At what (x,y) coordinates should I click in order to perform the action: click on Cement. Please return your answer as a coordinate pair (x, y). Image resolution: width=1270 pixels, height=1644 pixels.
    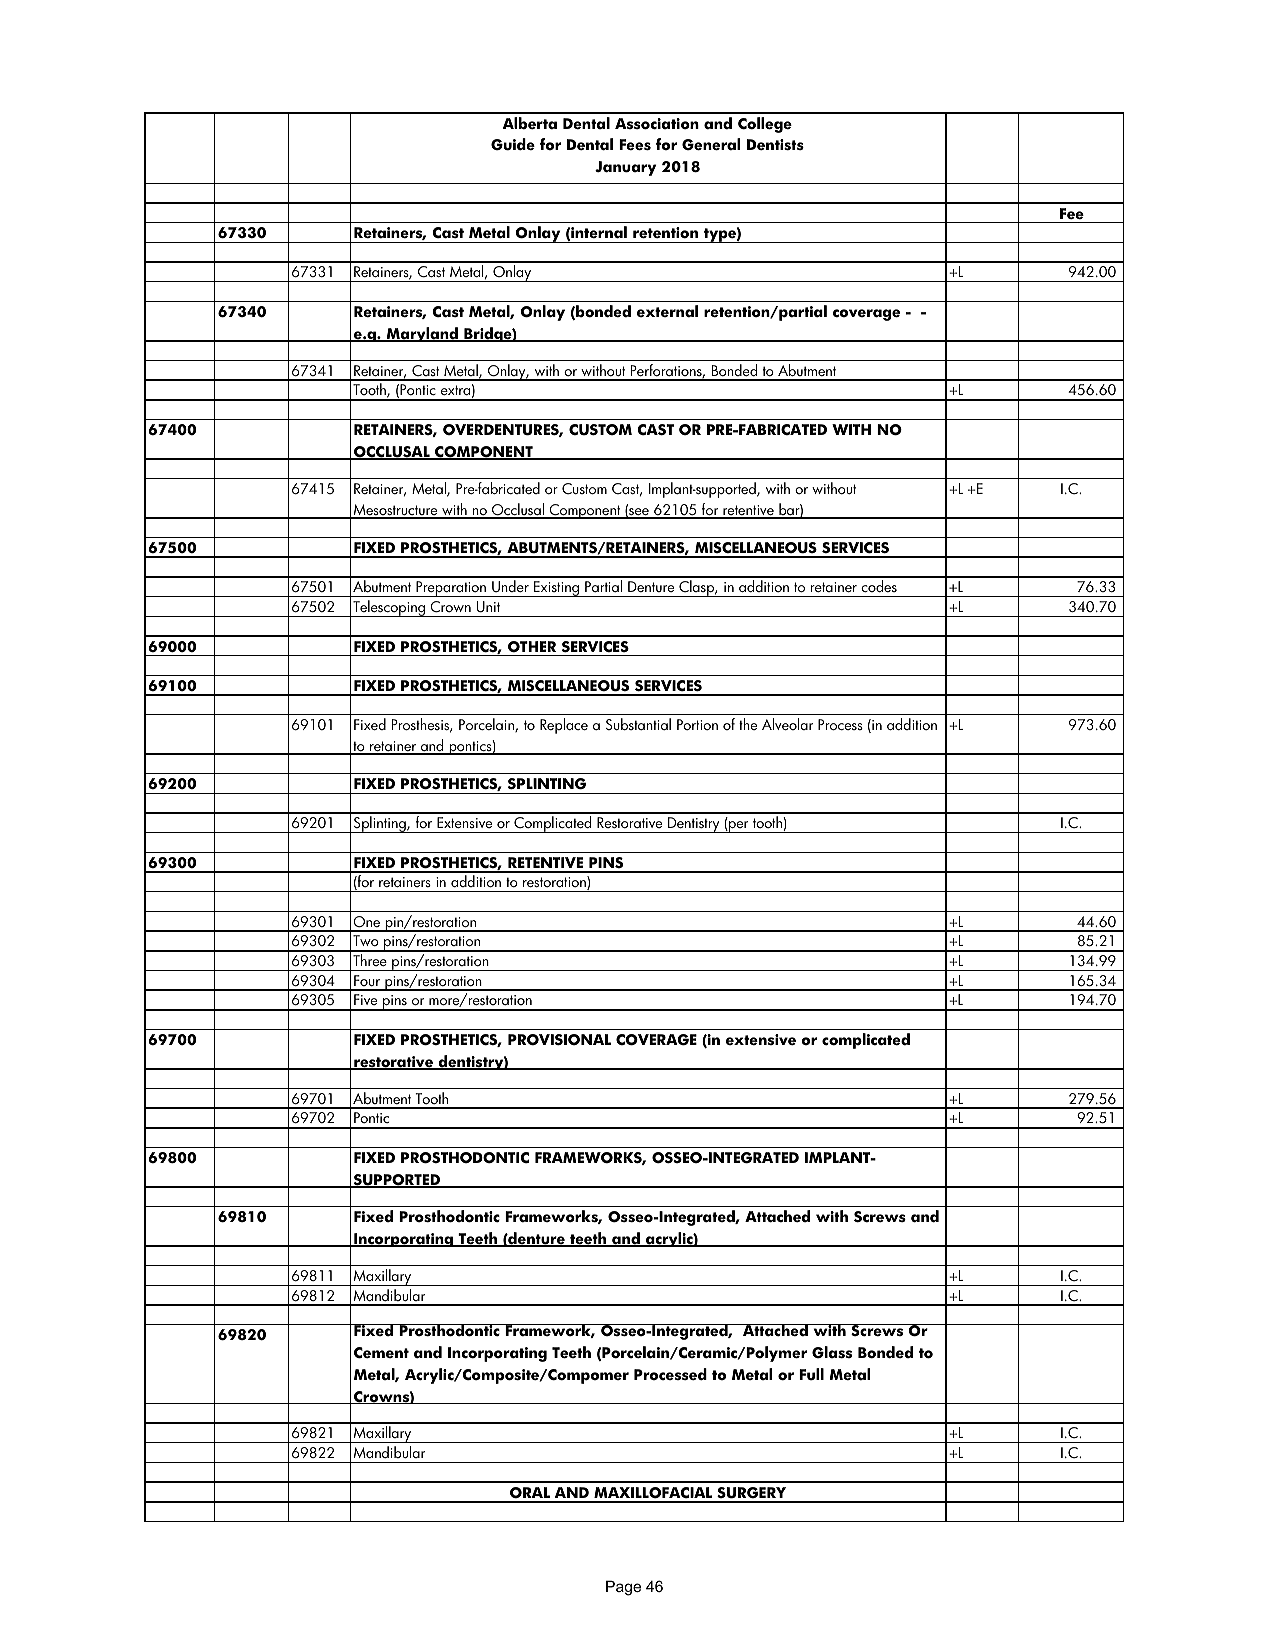
    Looking at the image, I should click on (381, 1353).
